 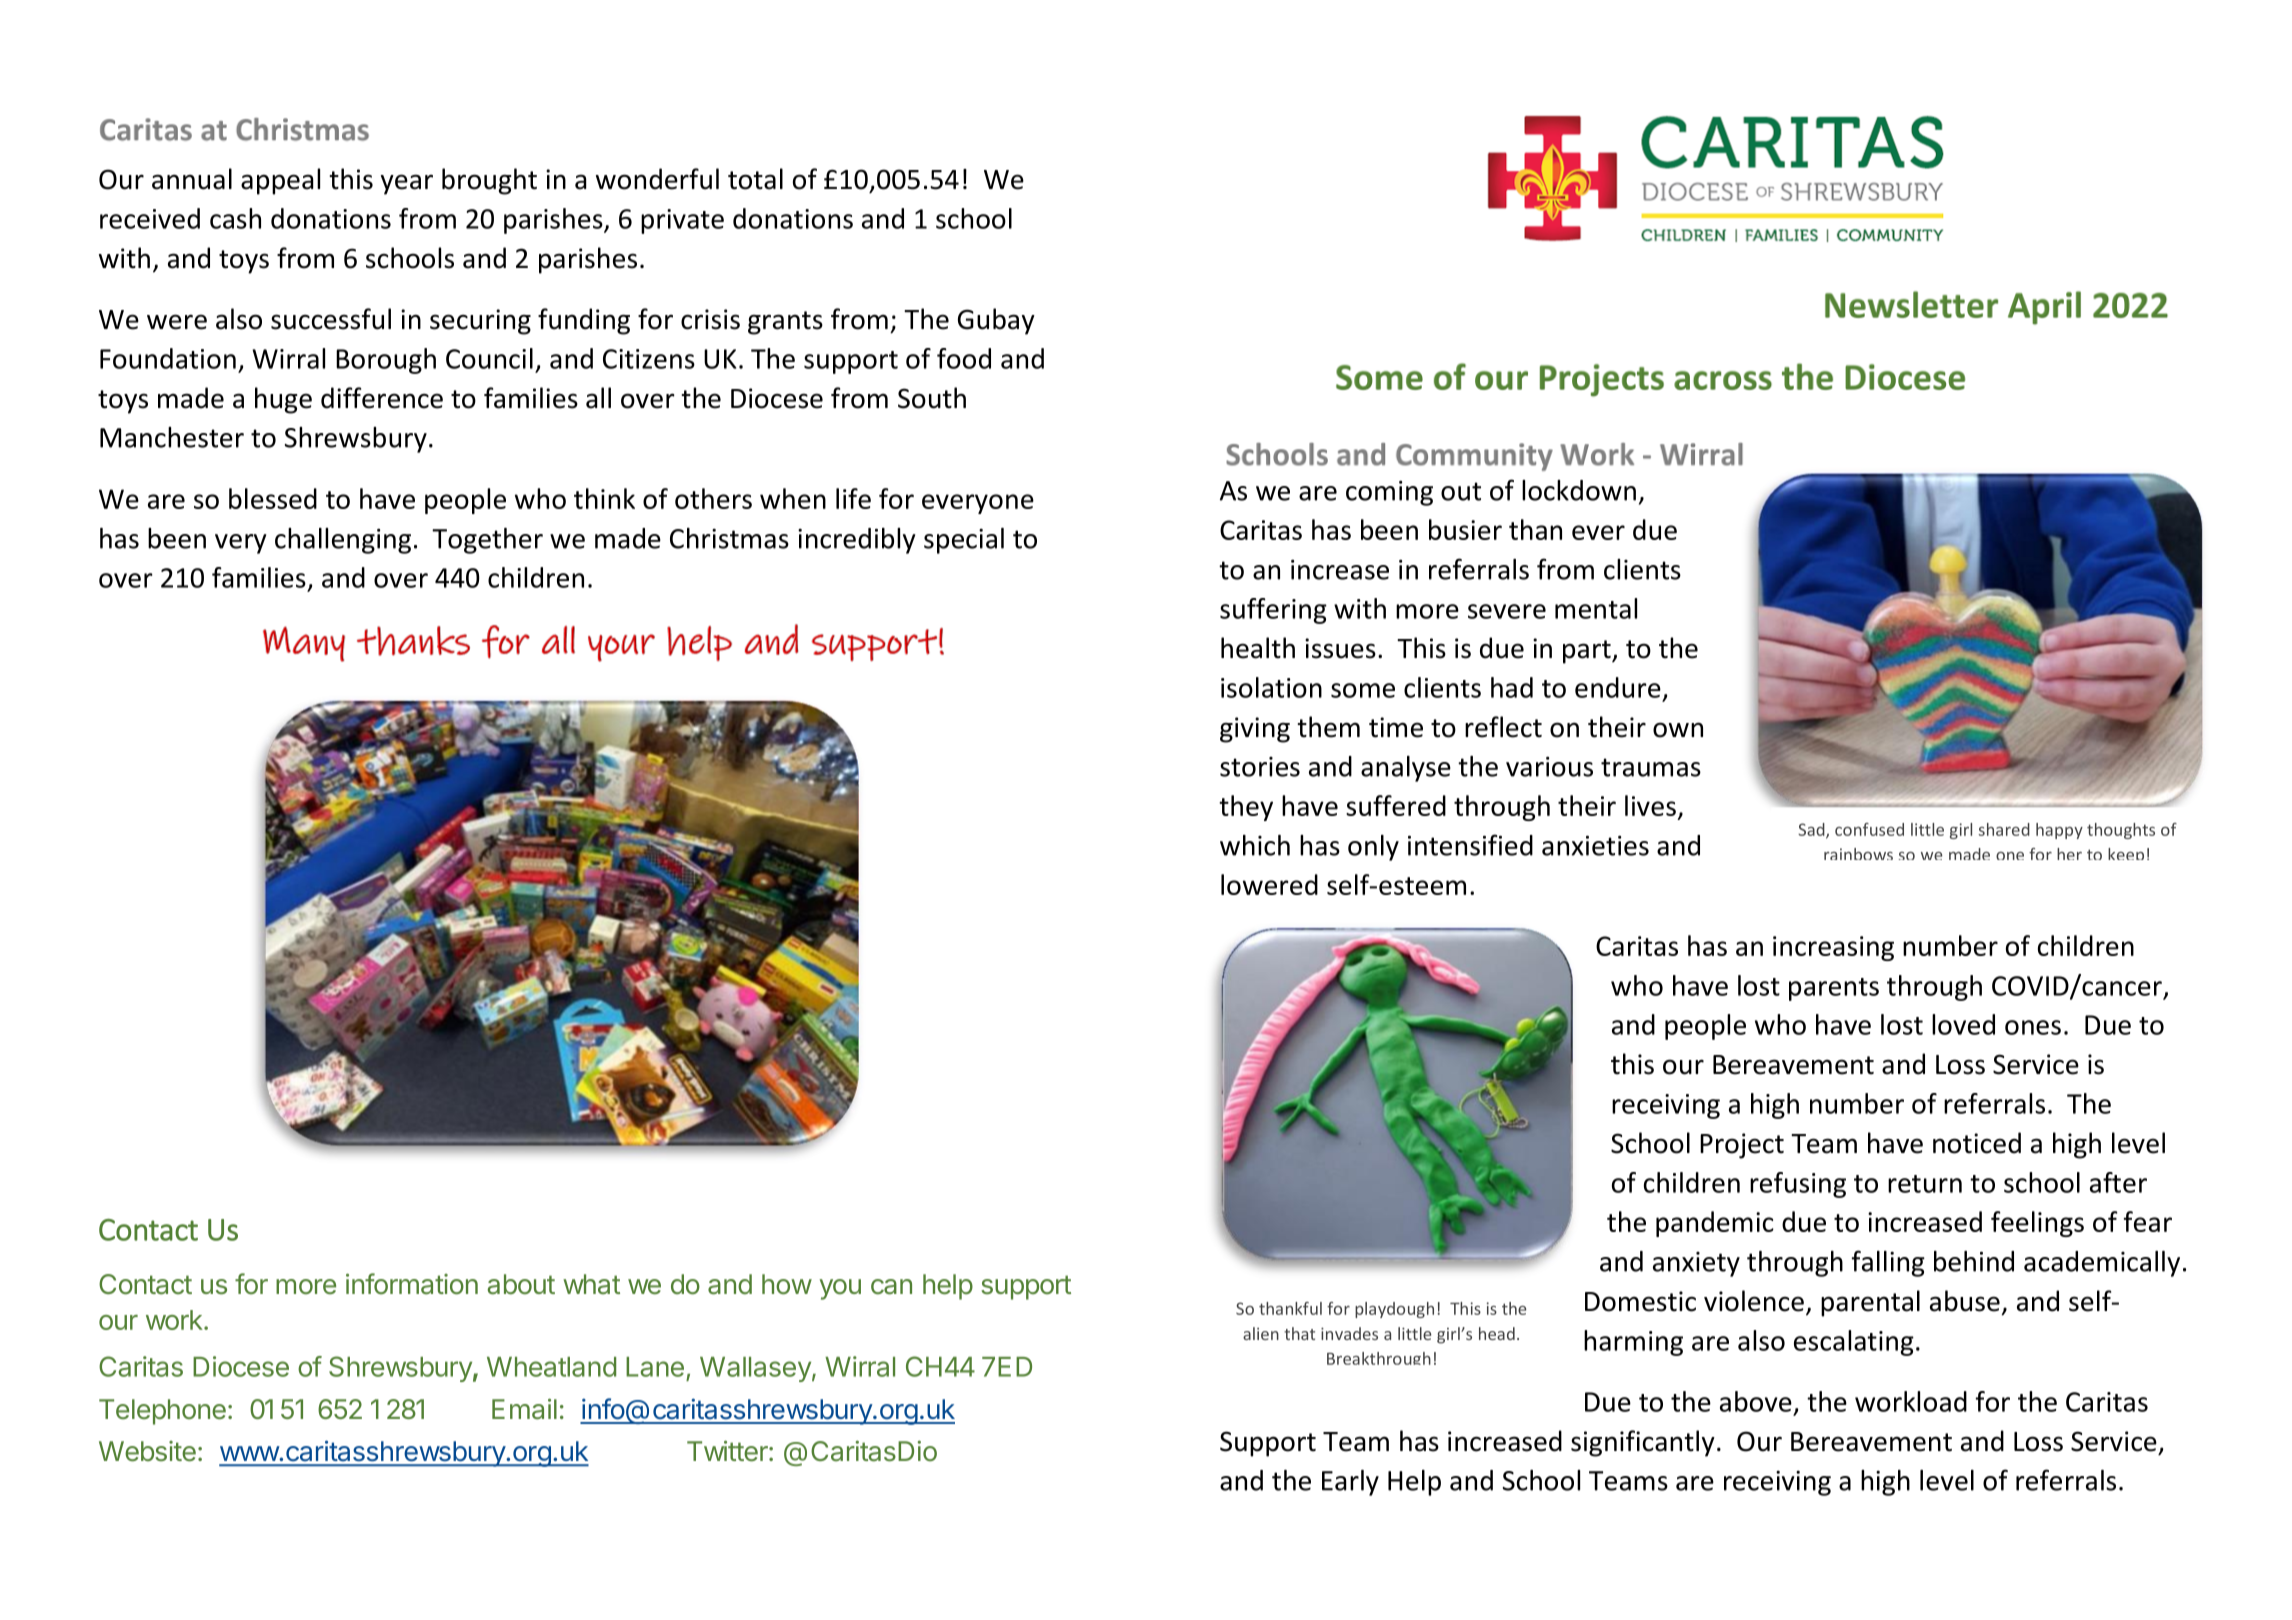 What do you see at coordinates (1255, 845) in the document?
I see `which` at bounding box center [1255, 845].
